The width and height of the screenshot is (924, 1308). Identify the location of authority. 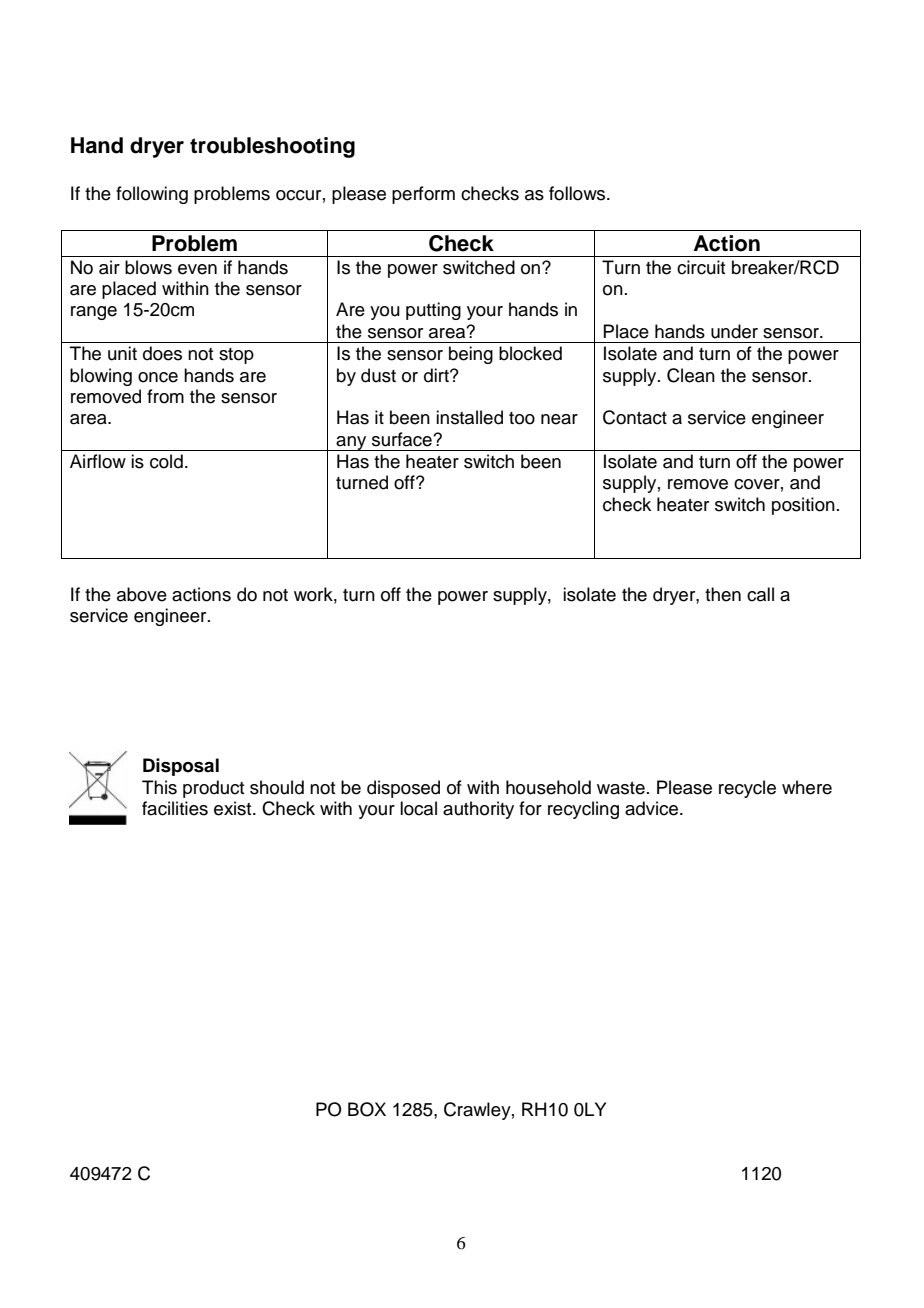
(478, 810).
